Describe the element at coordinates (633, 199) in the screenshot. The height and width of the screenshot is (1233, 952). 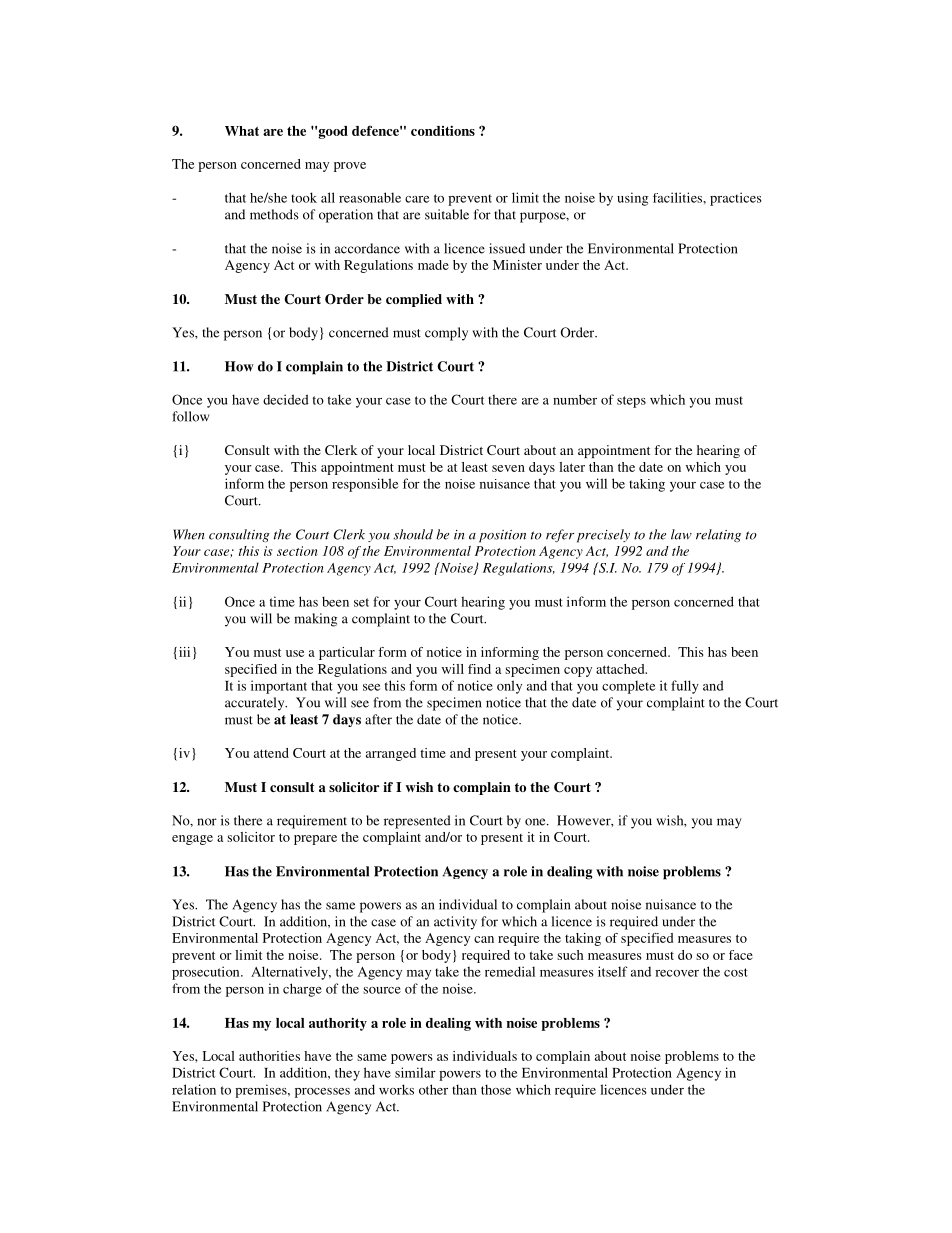
I see `using` at that location.
